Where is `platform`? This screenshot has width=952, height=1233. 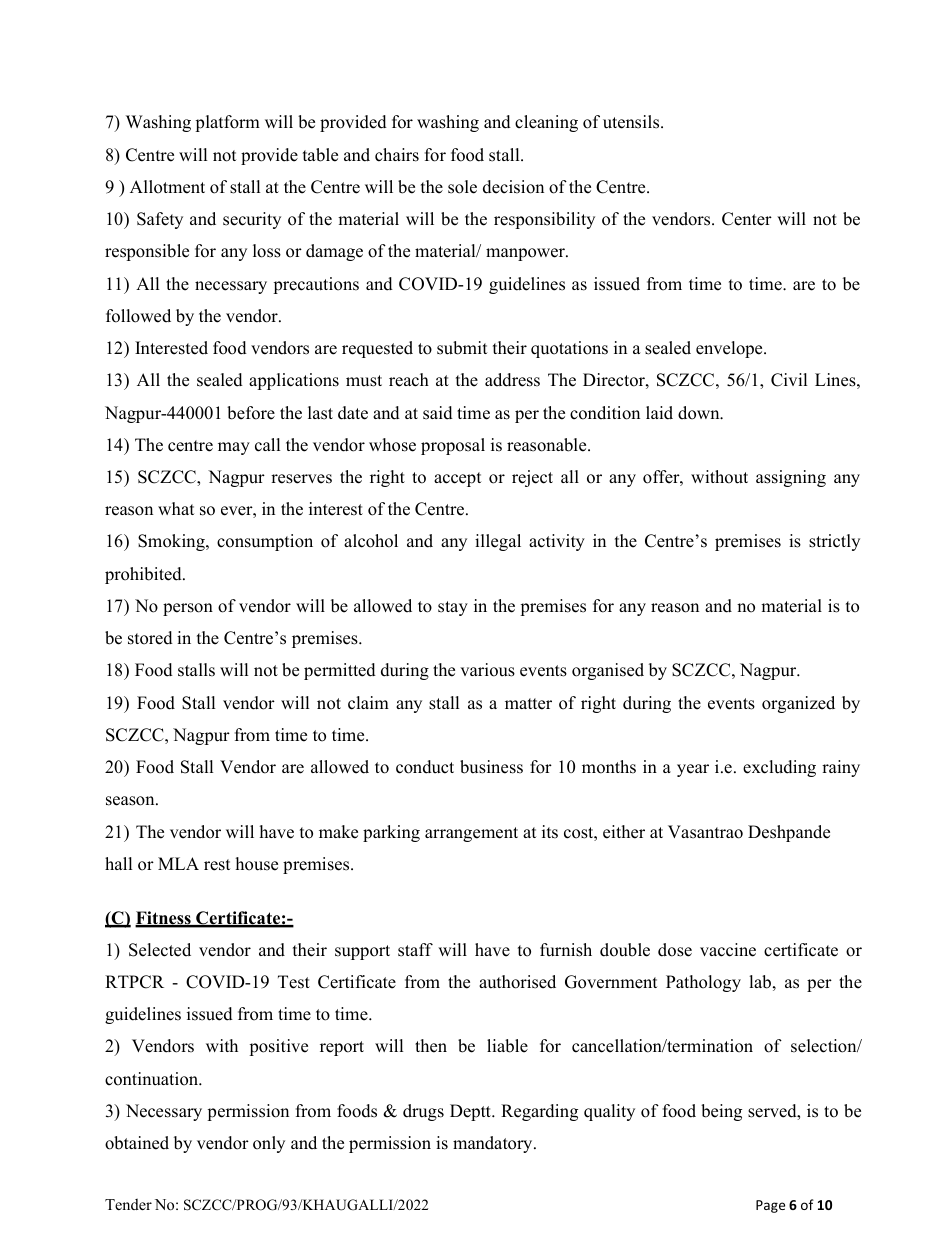
platform is located at coordinates (227, 123).
